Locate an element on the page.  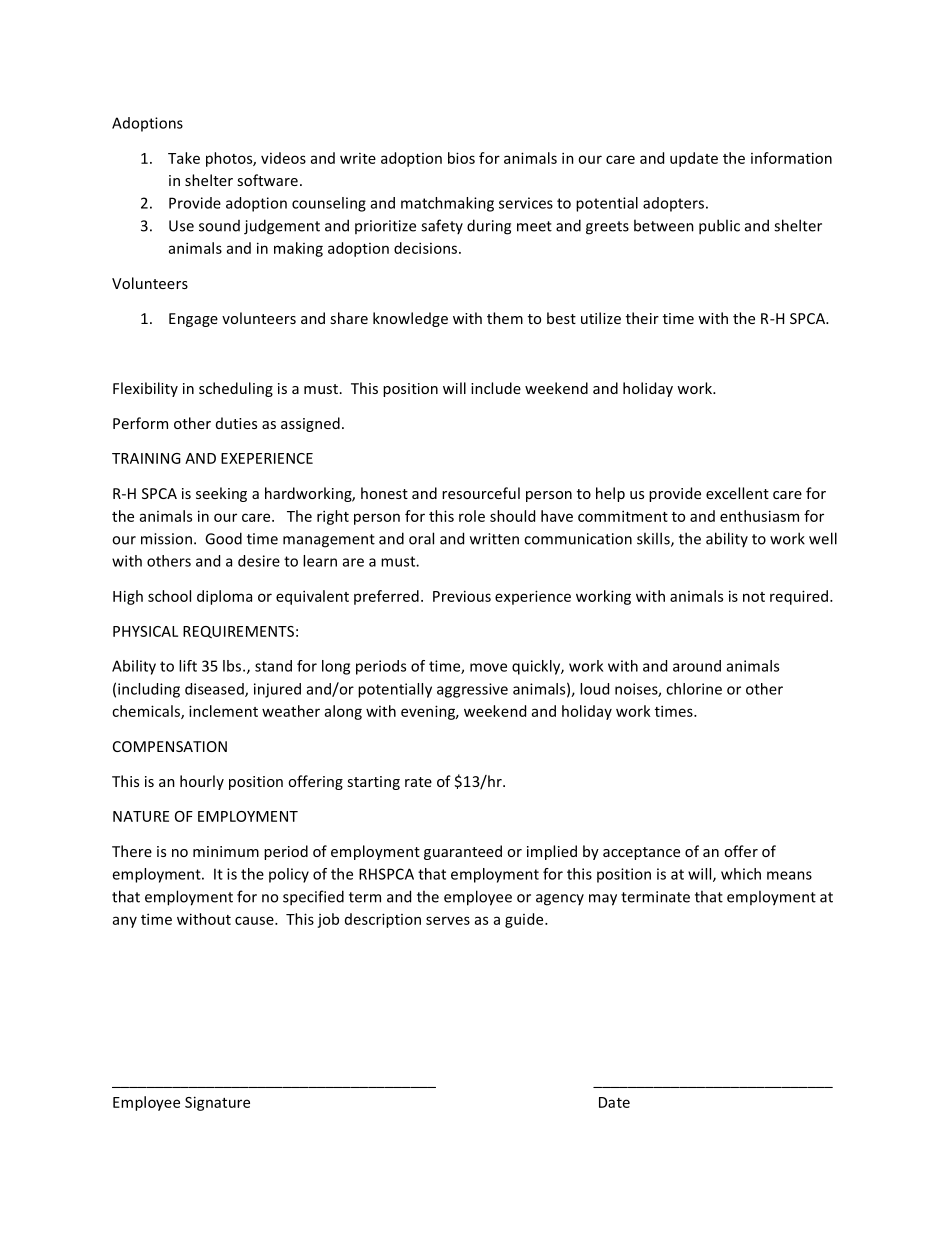
information is located at coordinates (791, 158).
